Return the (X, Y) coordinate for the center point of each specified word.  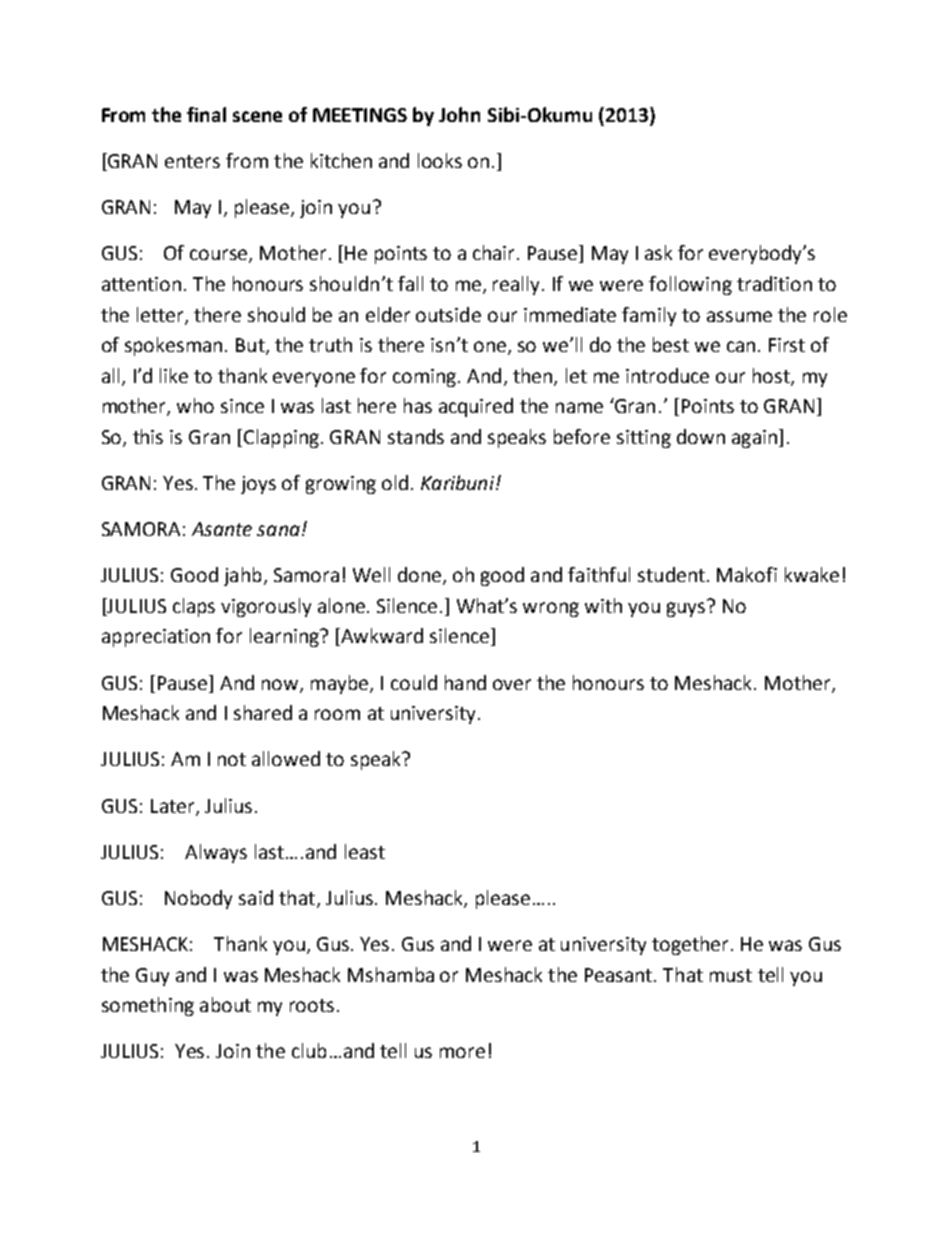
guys (687, 608)
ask (658, 252)
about (225, 1004)
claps (194, 607)
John (459, 114)
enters (192, 161)
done (421, 576)
